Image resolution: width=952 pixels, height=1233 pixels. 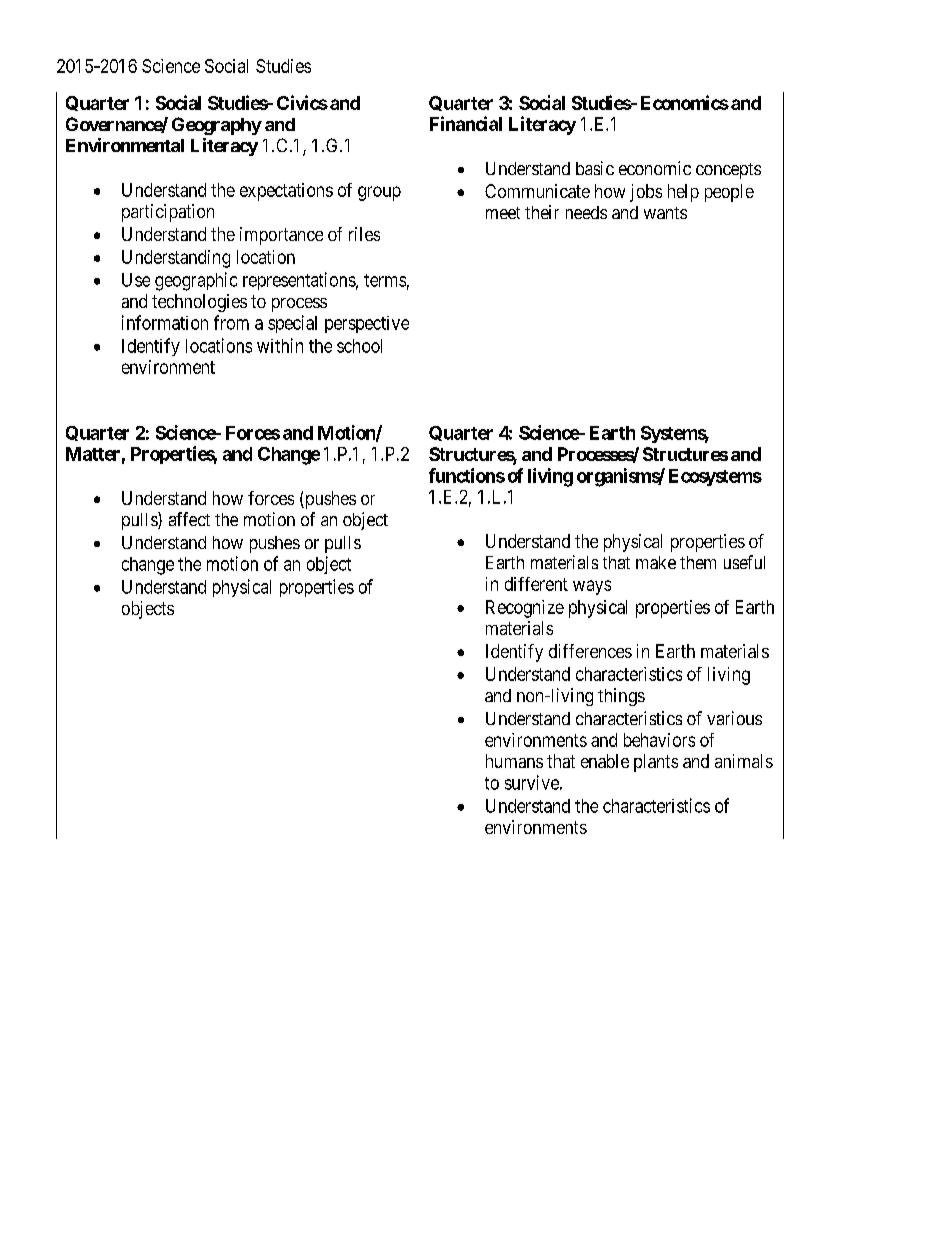 What do you see at coordinates (728, 171) in the screenshot?
I see `concepts` at bounding box center [728, 171].
